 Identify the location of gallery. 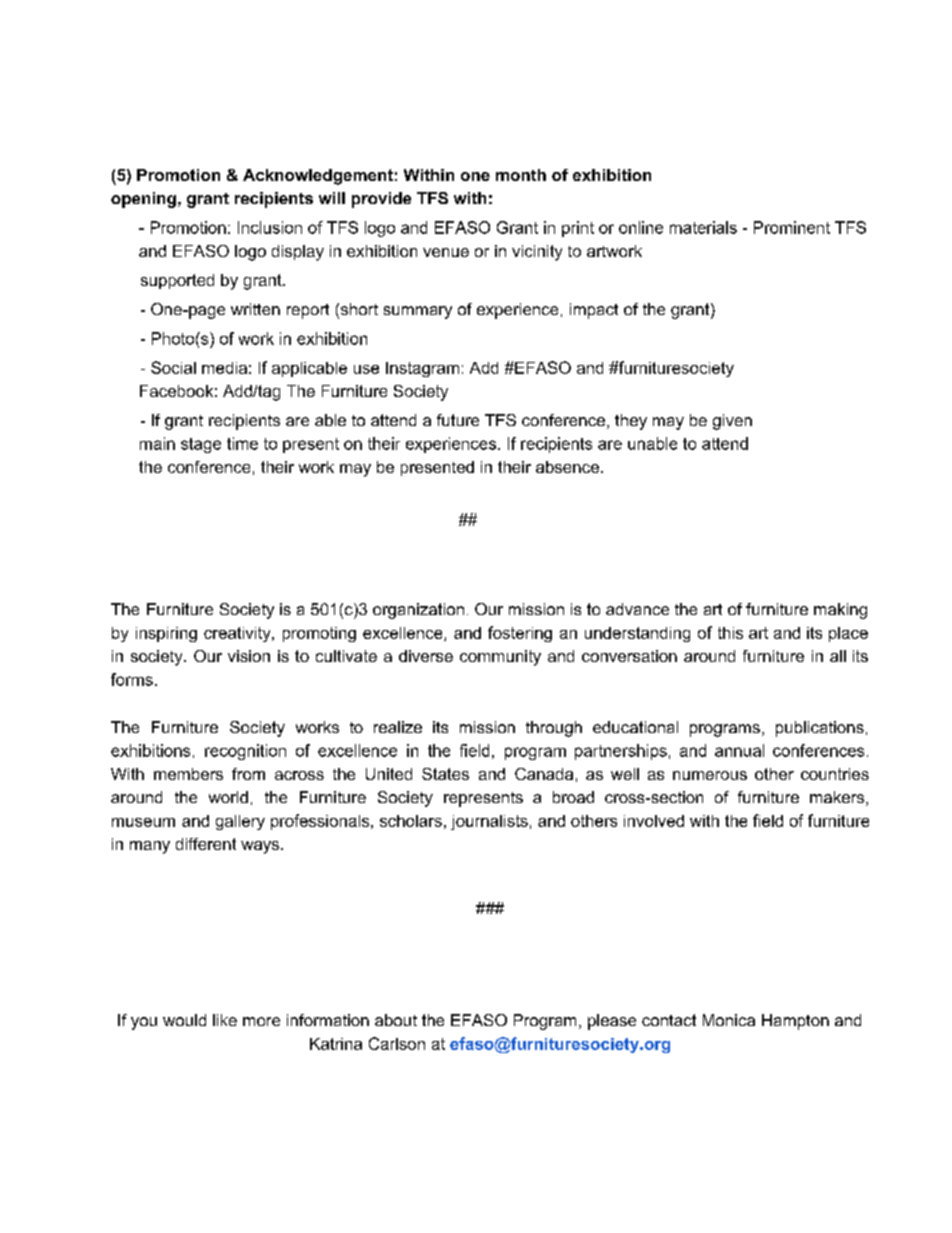
(240, 822).
